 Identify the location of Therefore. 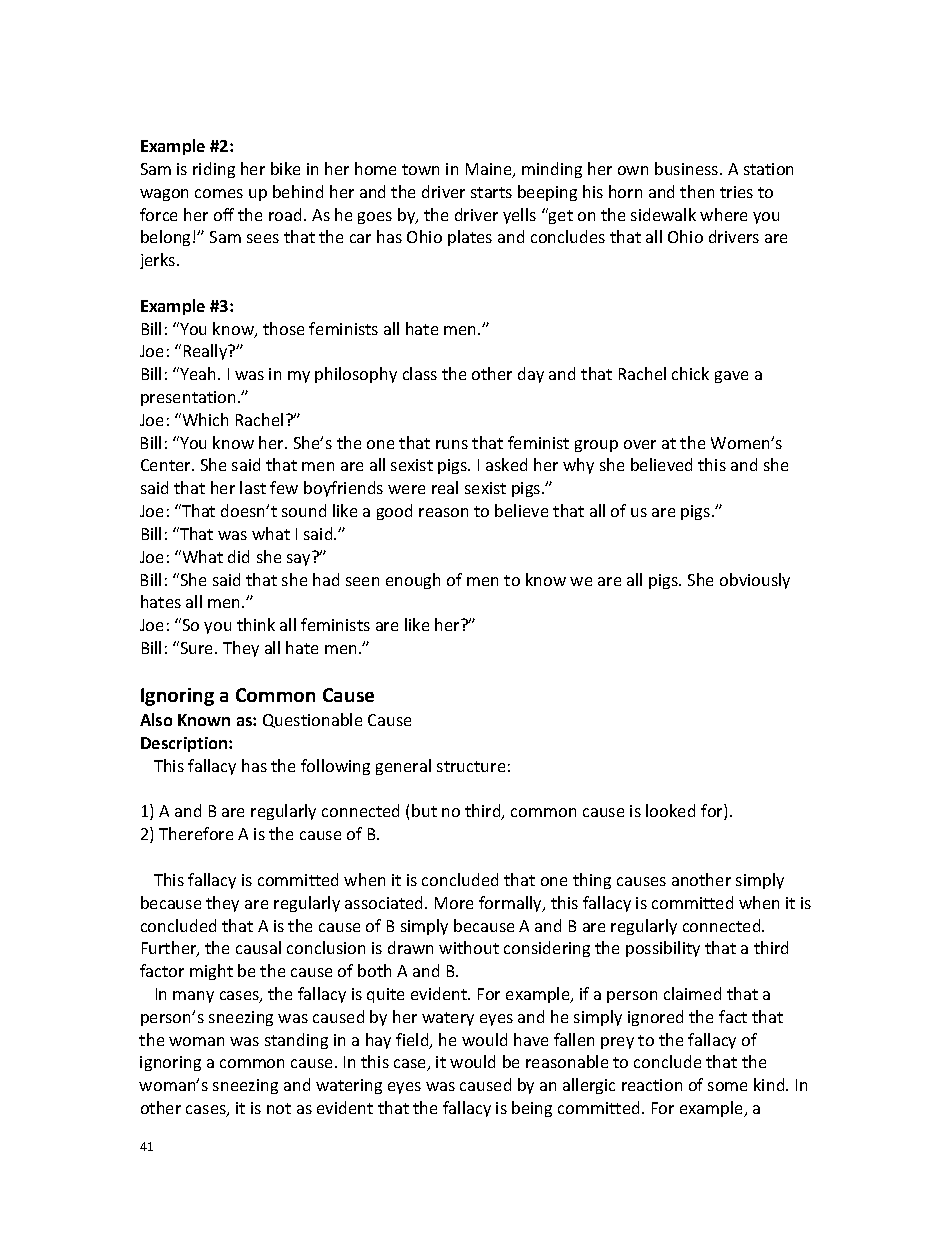
(196, 833).
